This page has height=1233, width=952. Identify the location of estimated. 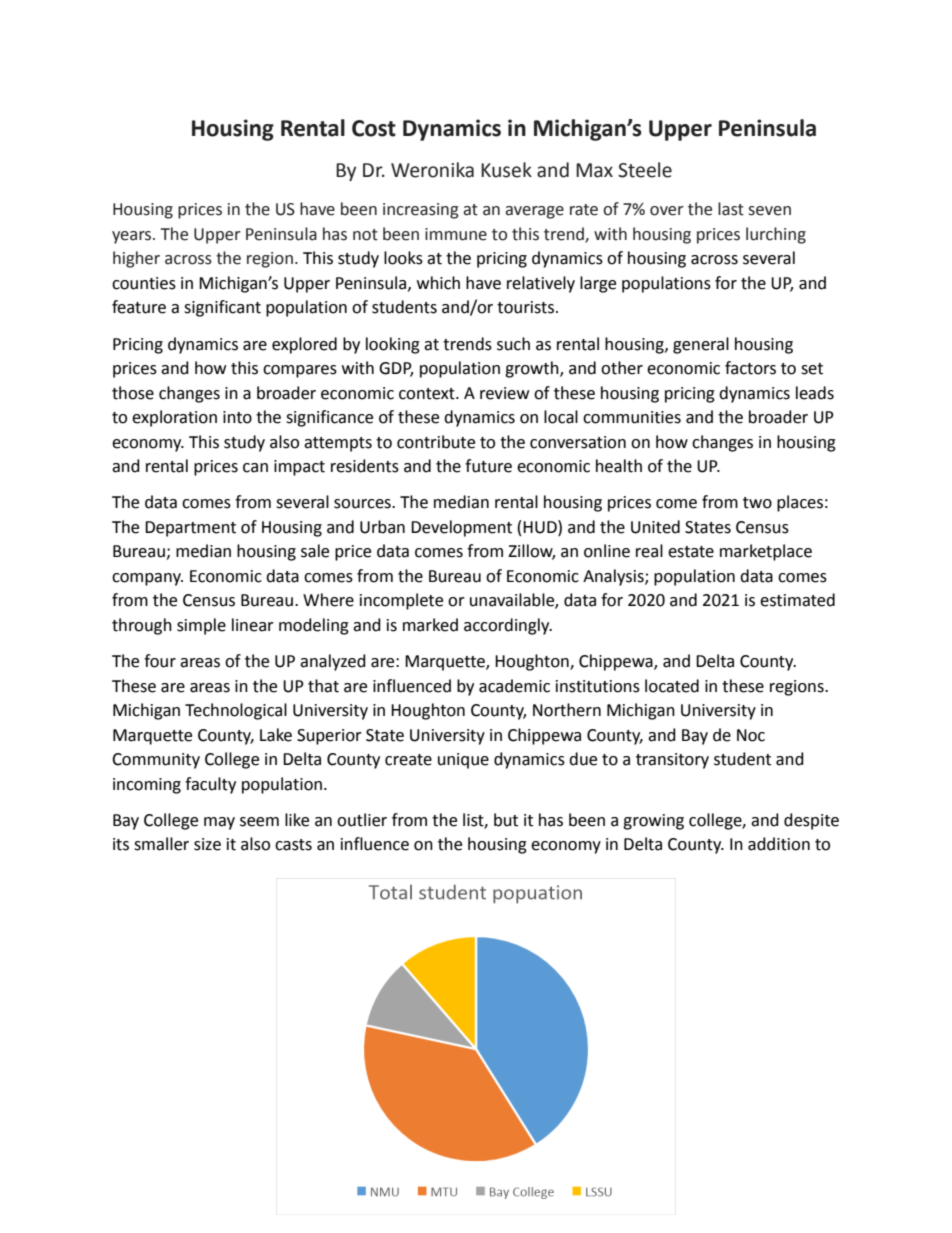
(797, 600).
